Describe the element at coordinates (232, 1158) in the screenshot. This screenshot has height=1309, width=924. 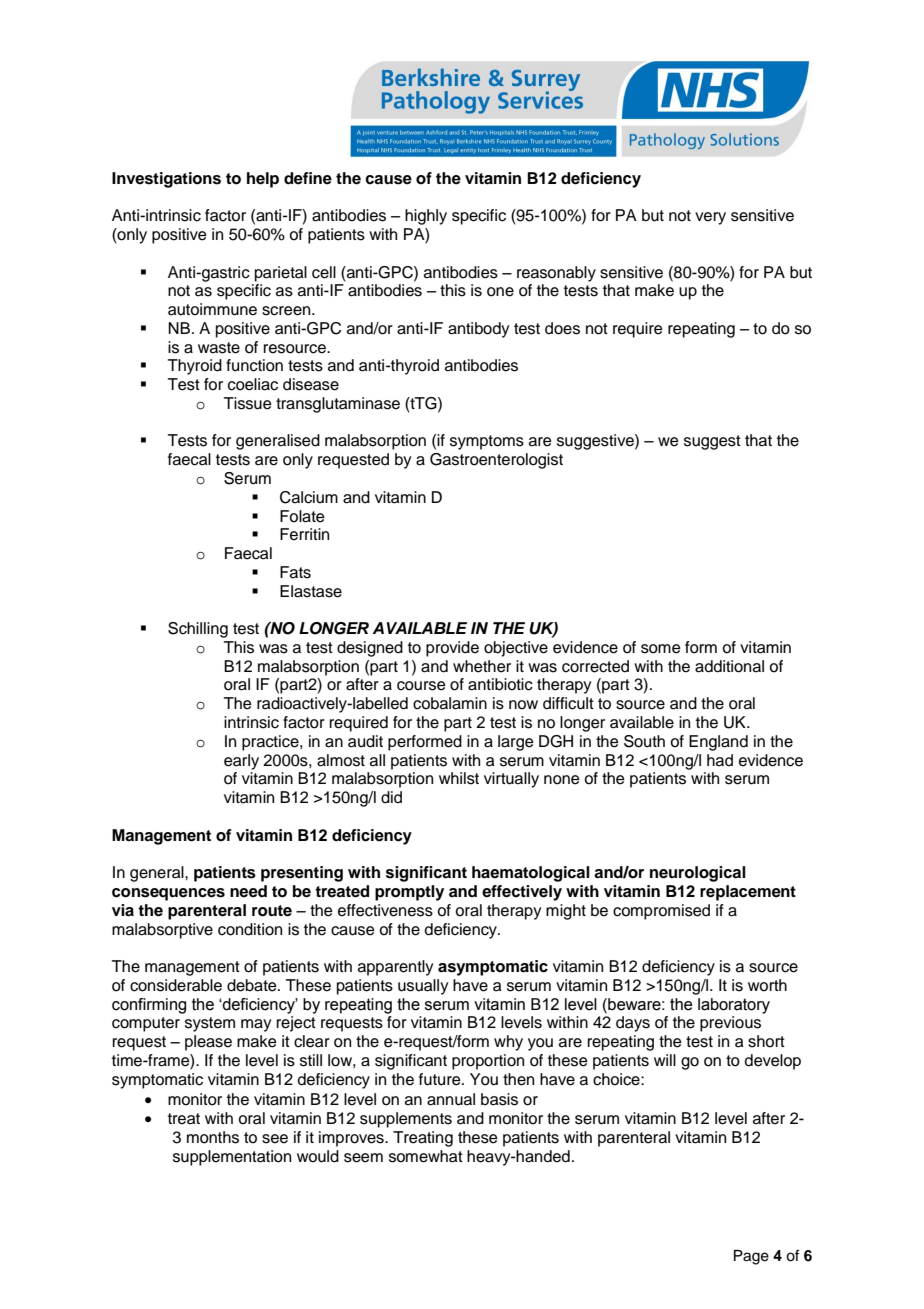
I see `supplementation` at that location.
